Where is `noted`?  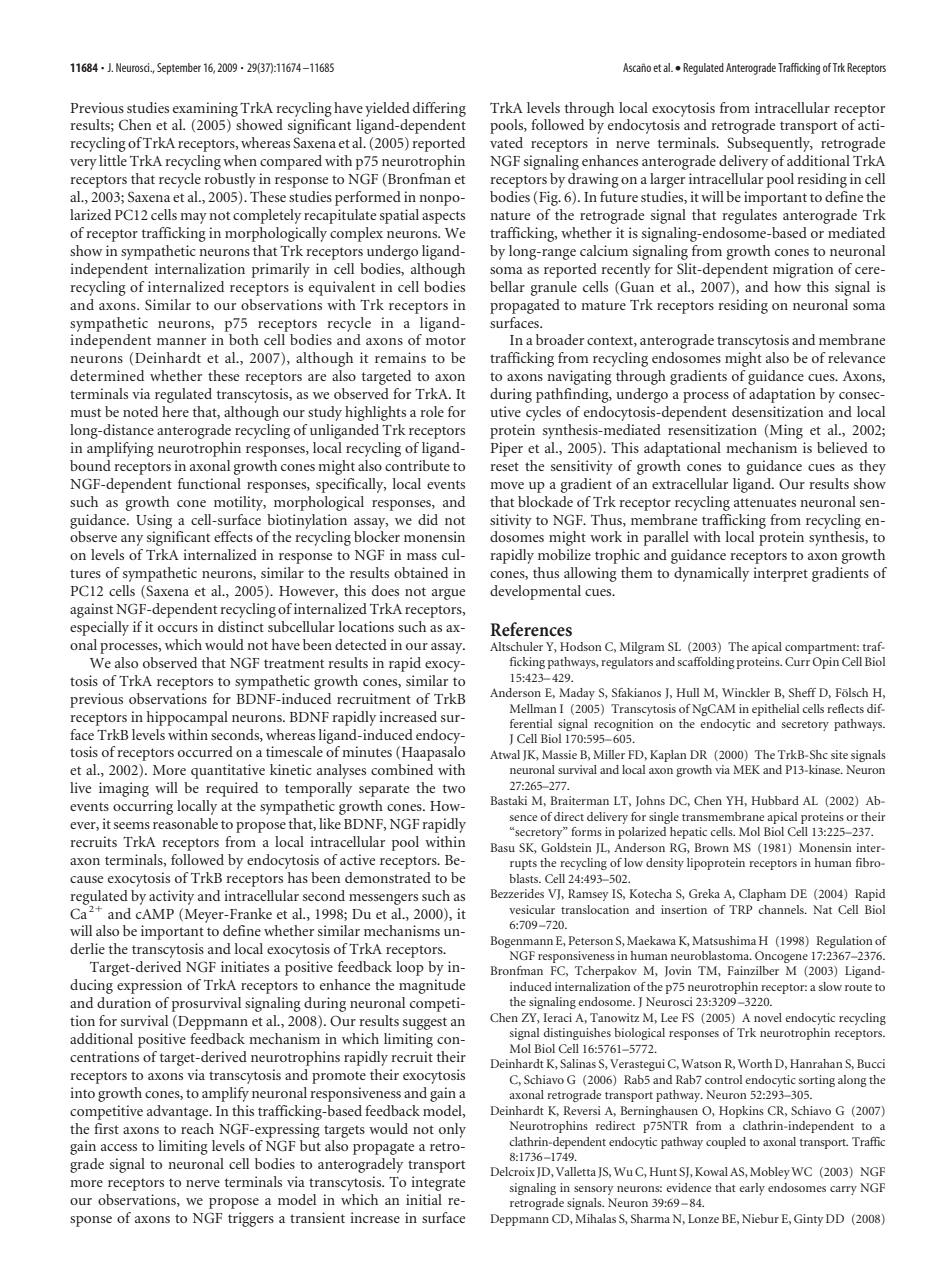
noted is located at coordinates (140, 411).
